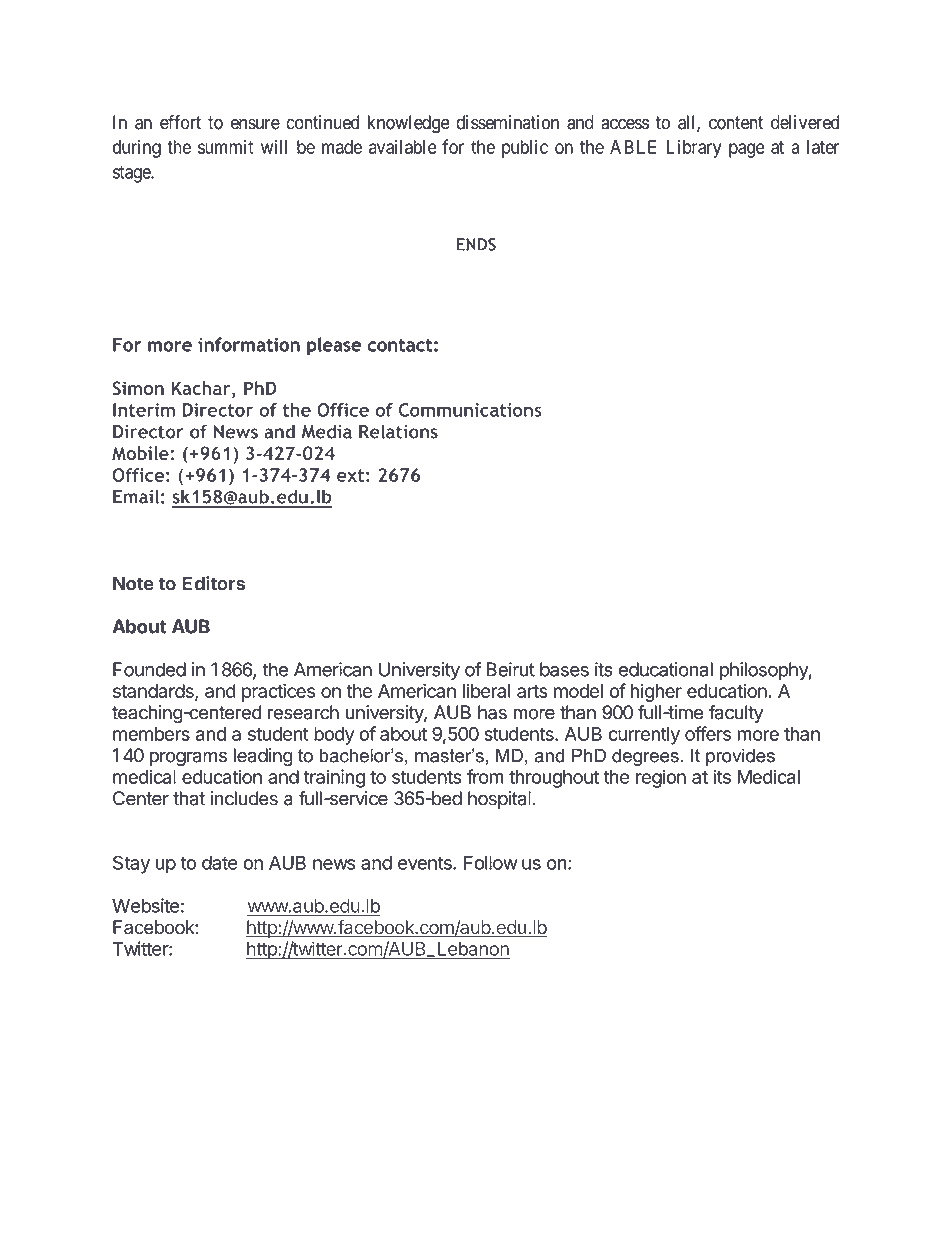  What do you see at coordinates (398, 431) in the image?
I see `Relations` at bounding box center [398, 431].
